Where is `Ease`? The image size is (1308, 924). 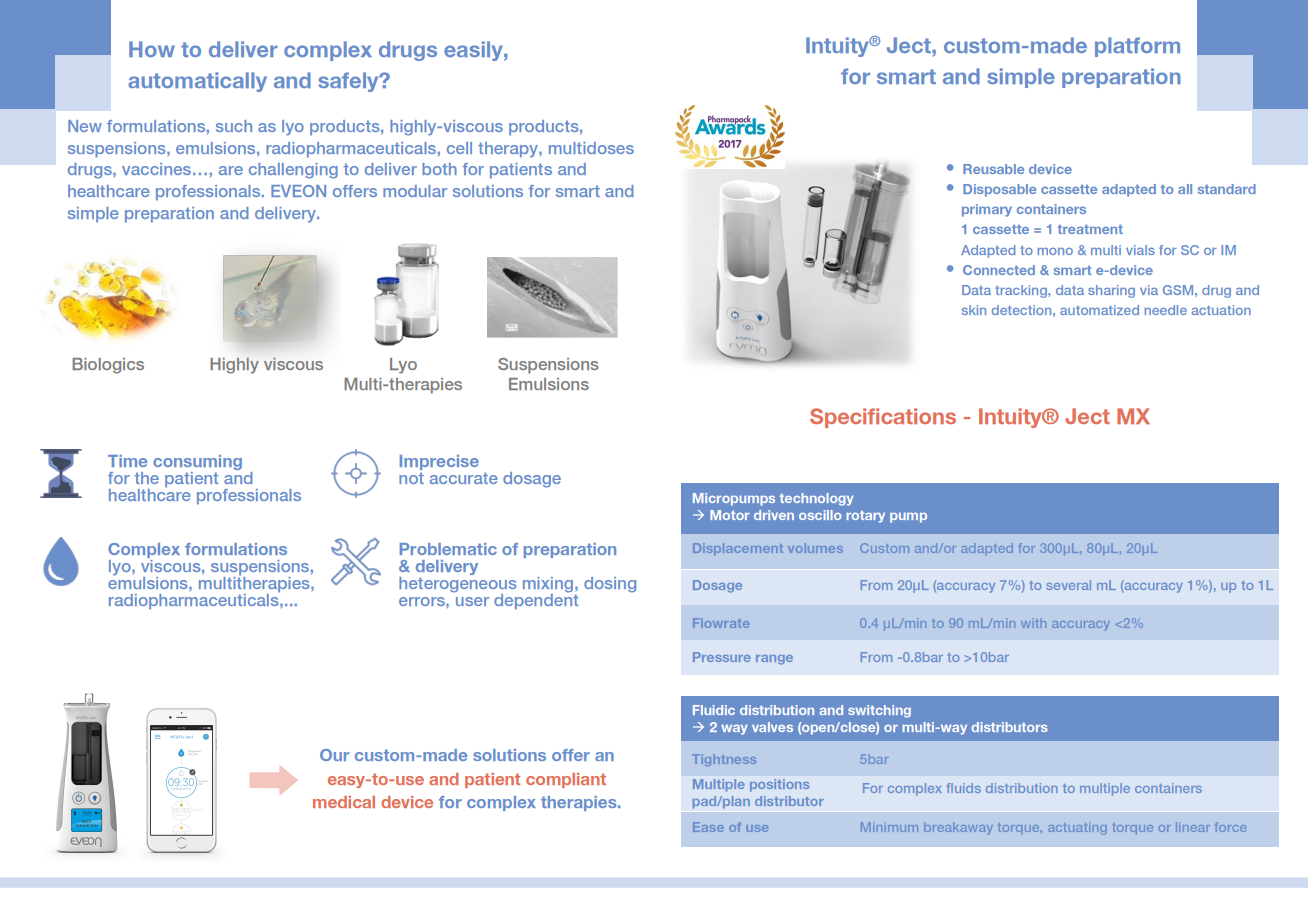 Ease is located at coordinates (708, 827).
